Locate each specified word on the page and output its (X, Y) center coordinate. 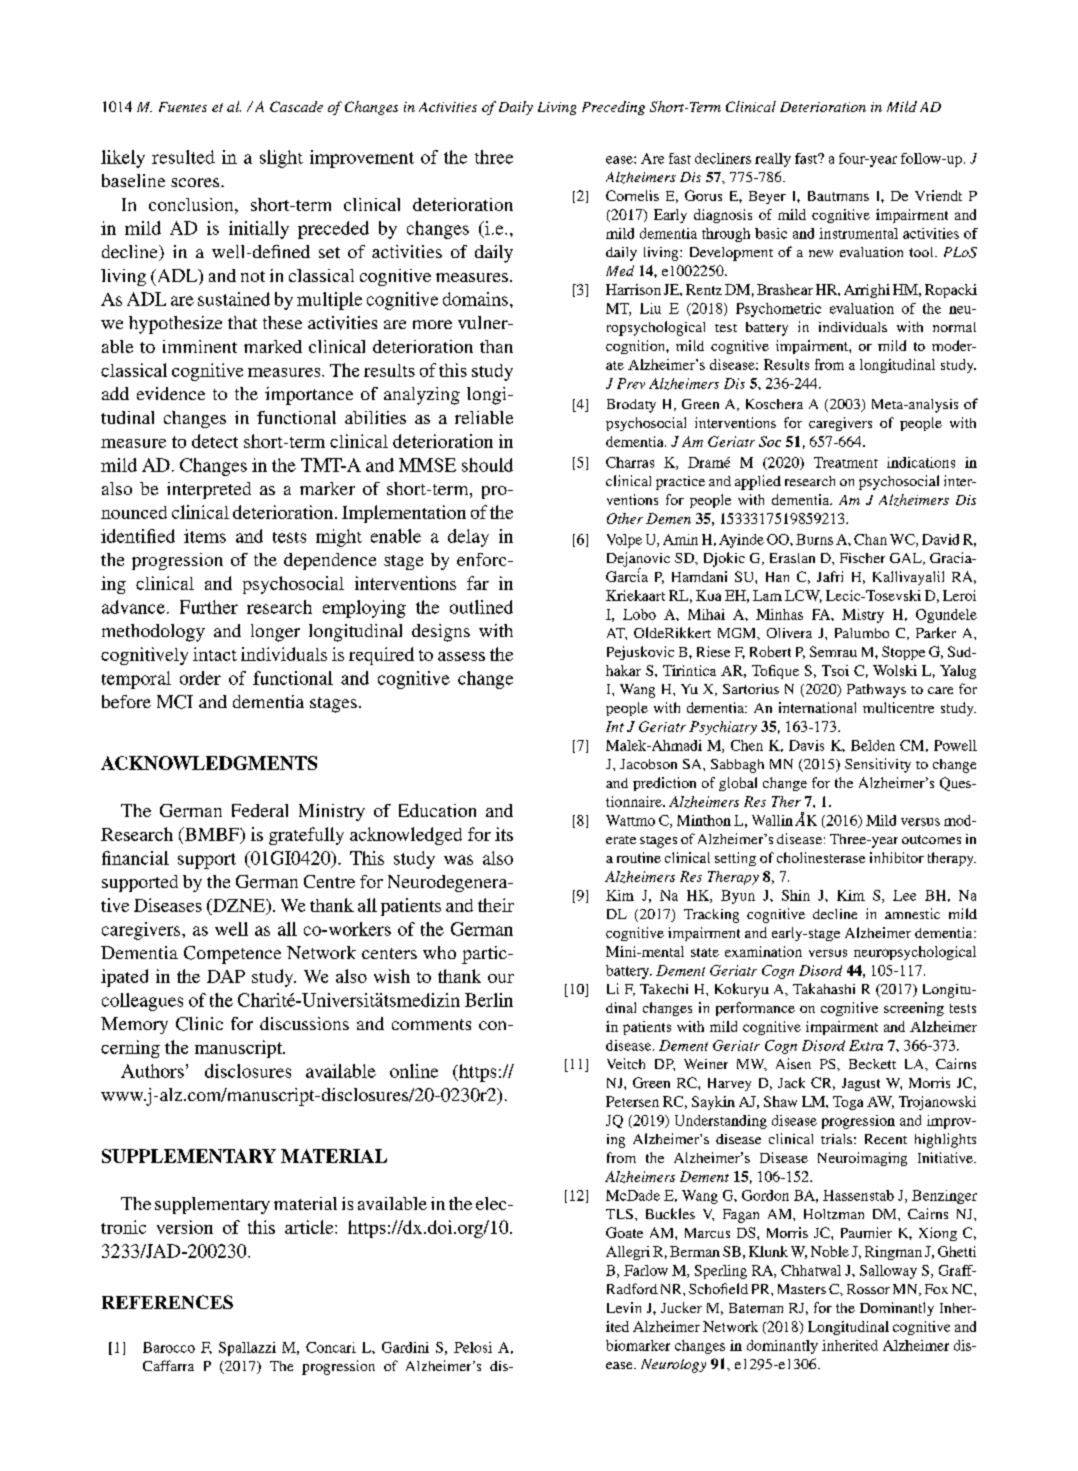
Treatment (846, 462)
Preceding (613, 108)
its (504, 834)
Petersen (632, 1101)
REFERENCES (167, 1302)
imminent (200, 346)
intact (215, 654)
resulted (183, 157)
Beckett (872, 1064)
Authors (152, 1071)
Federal (260, 810)
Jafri (830, 576)
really (773, 160)
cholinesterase (821, 857)
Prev (631, 383)
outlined (481, 607)
